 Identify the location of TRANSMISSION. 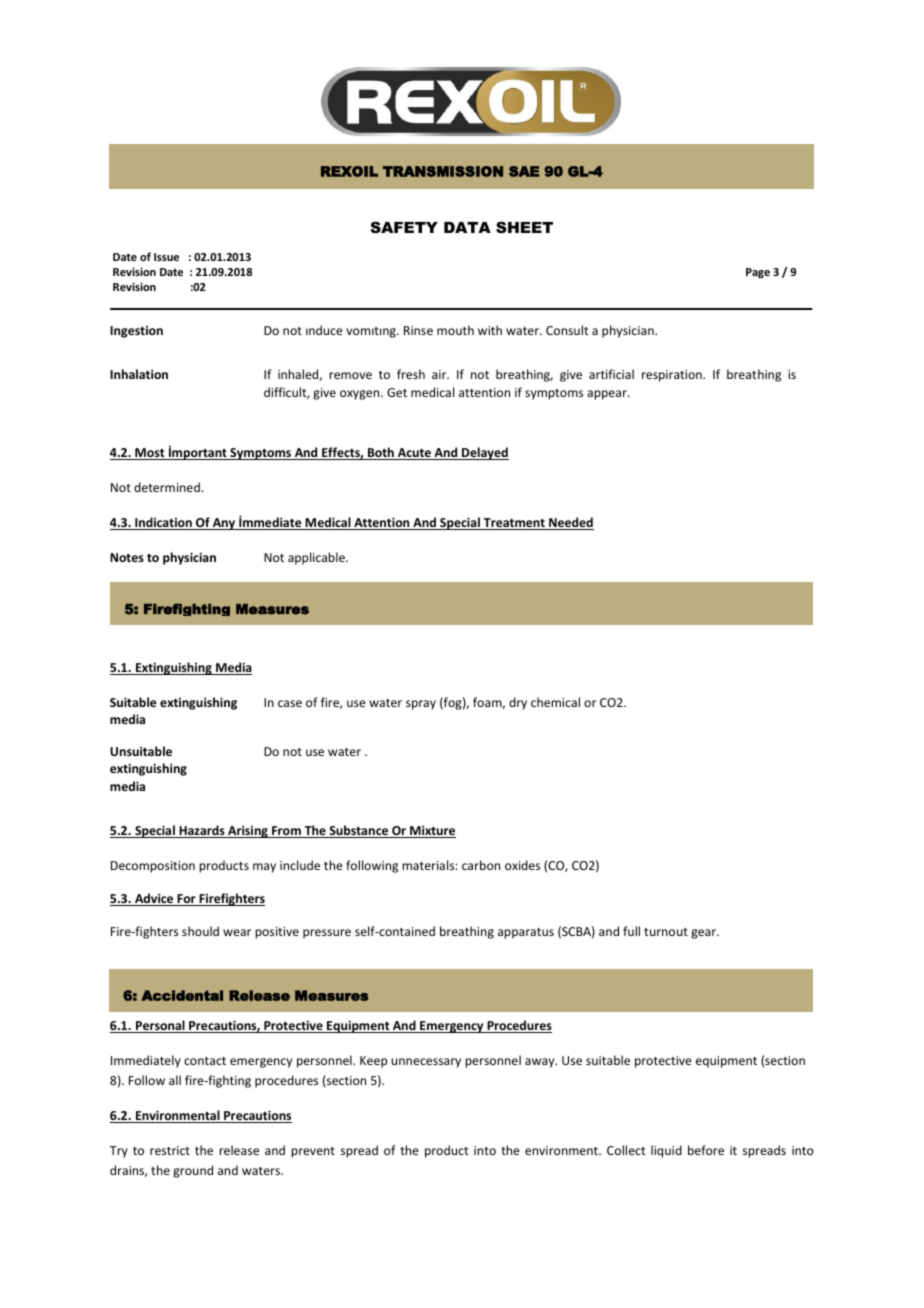
(443, 171).
